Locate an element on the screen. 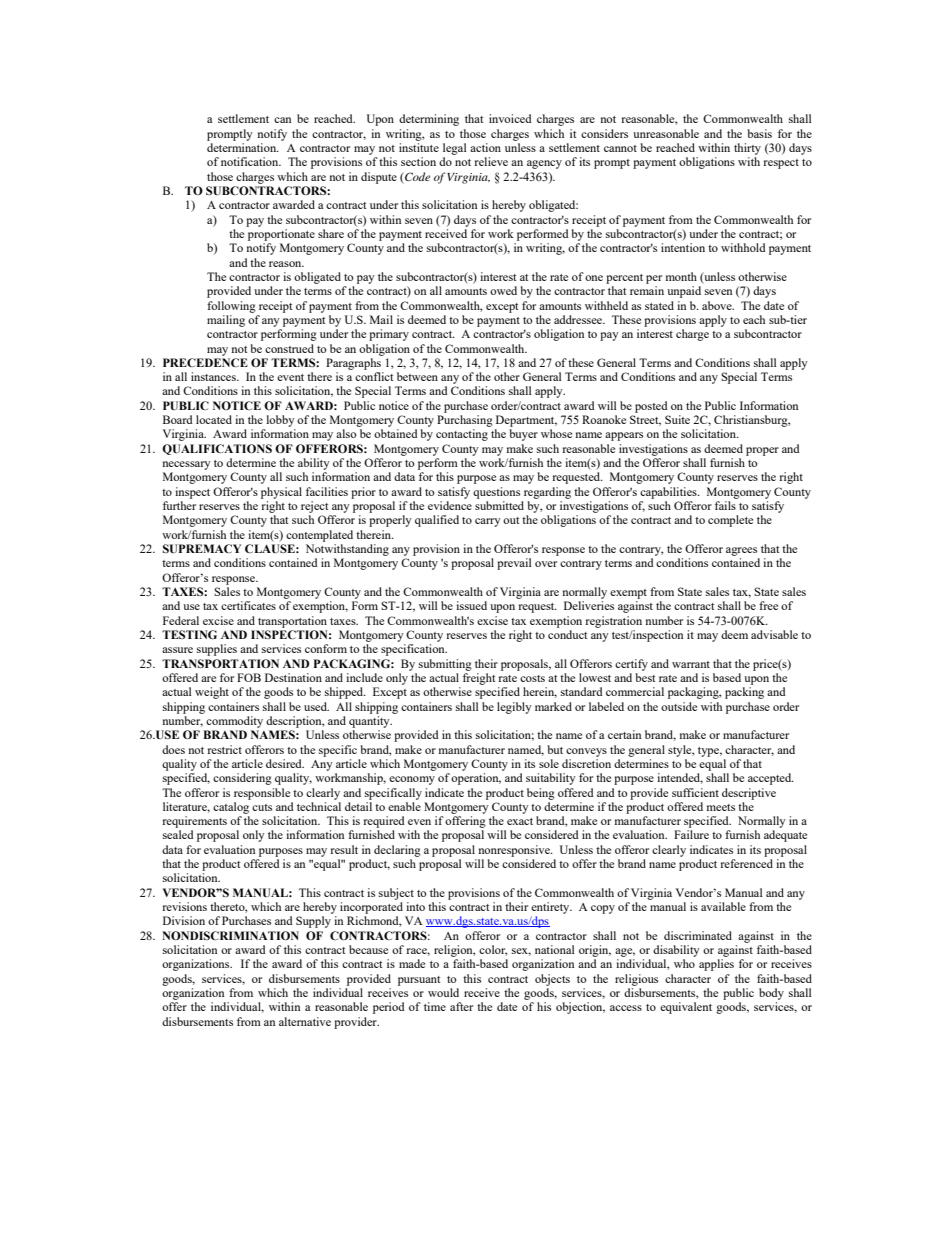  operation is located at coordinates (476, 779).
